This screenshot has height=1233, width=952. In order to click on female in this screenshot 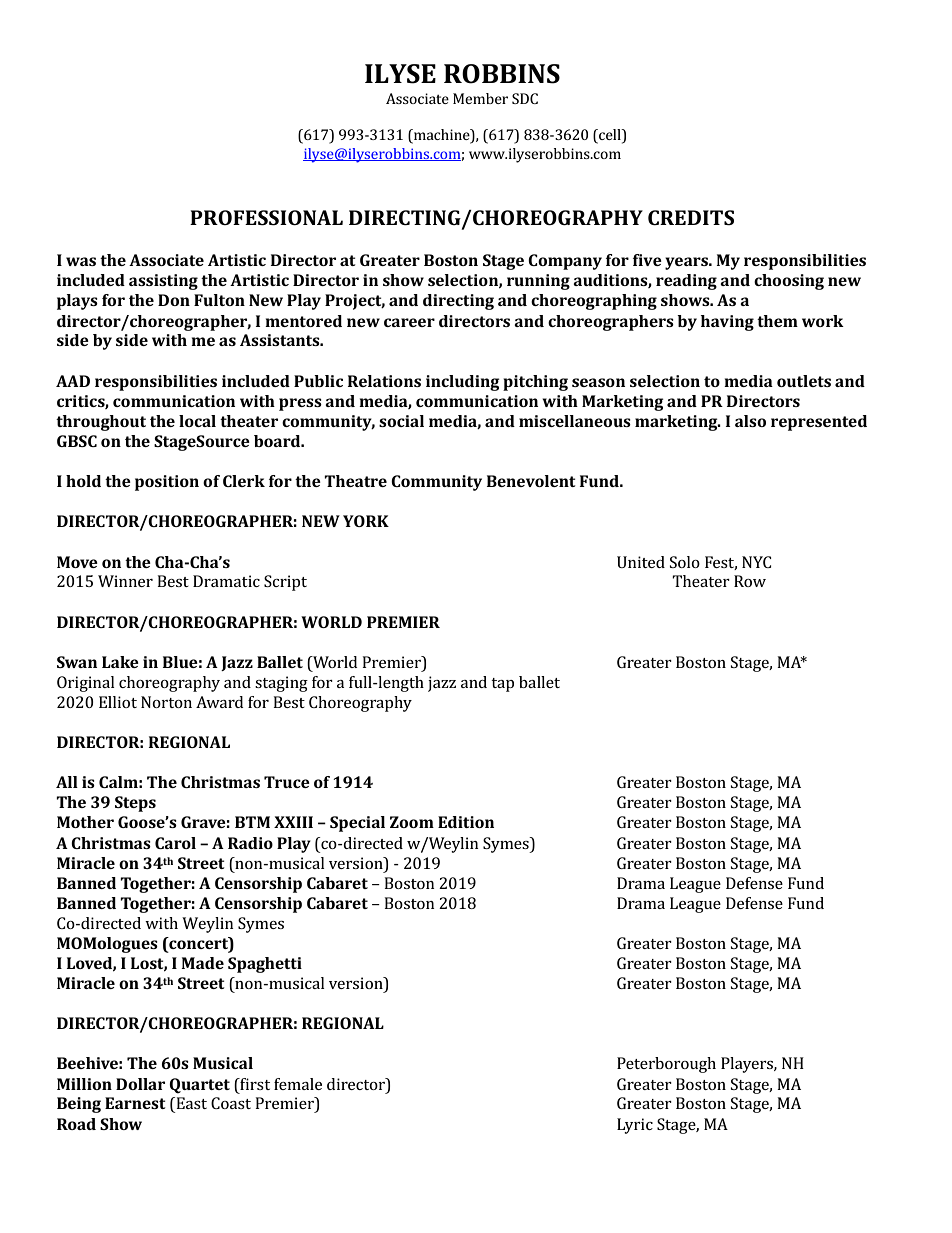, I will do `click(298, 1084)`.
